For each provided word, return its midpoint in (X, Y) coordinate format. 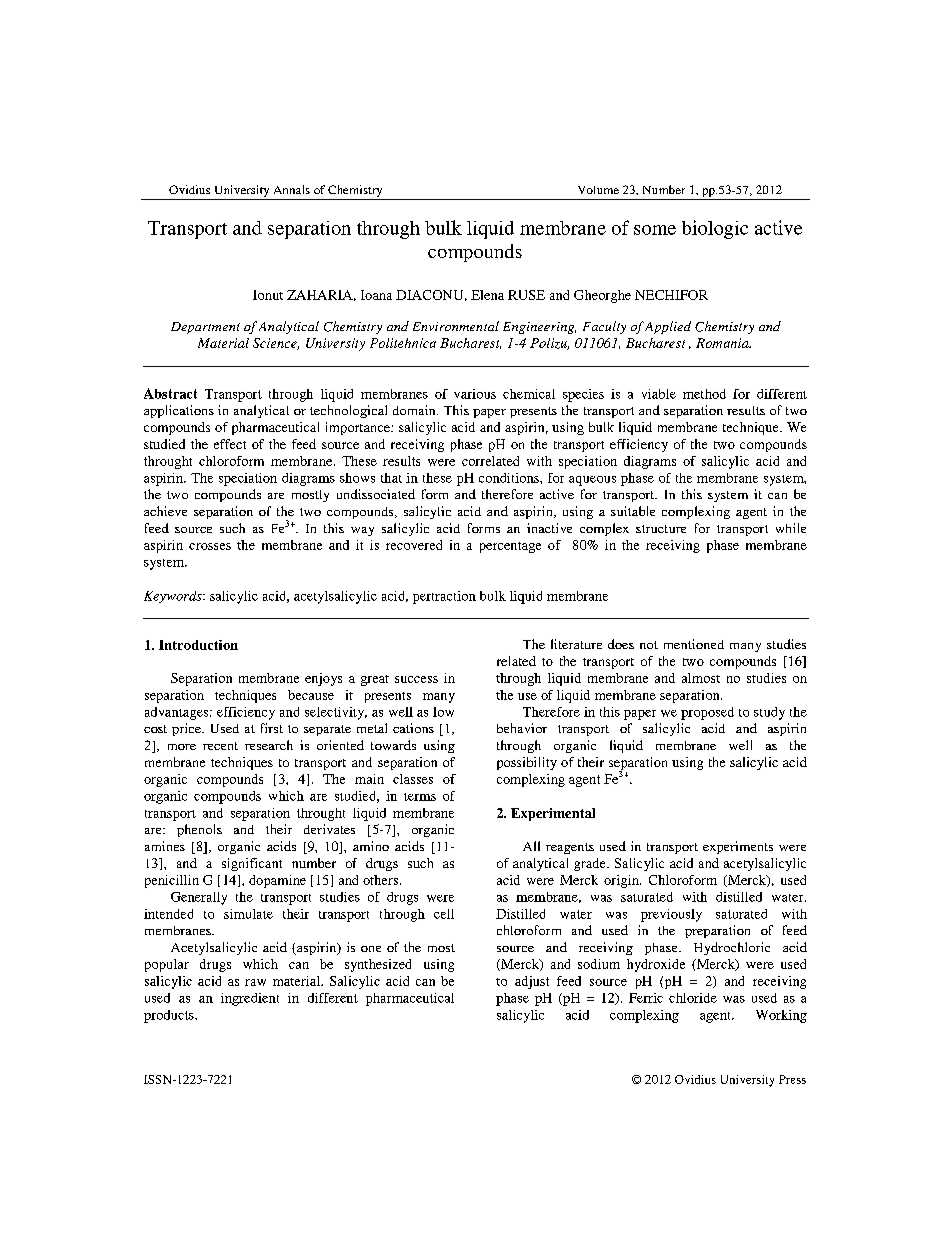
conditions (510, 478)
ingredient (250, 999)
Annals (292, 189)
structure (661, 529)
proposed (707, 713)
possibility (527, 763)
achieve (165, 511)
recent (220, 746)
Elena (487, 295)
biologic (715, 229)
